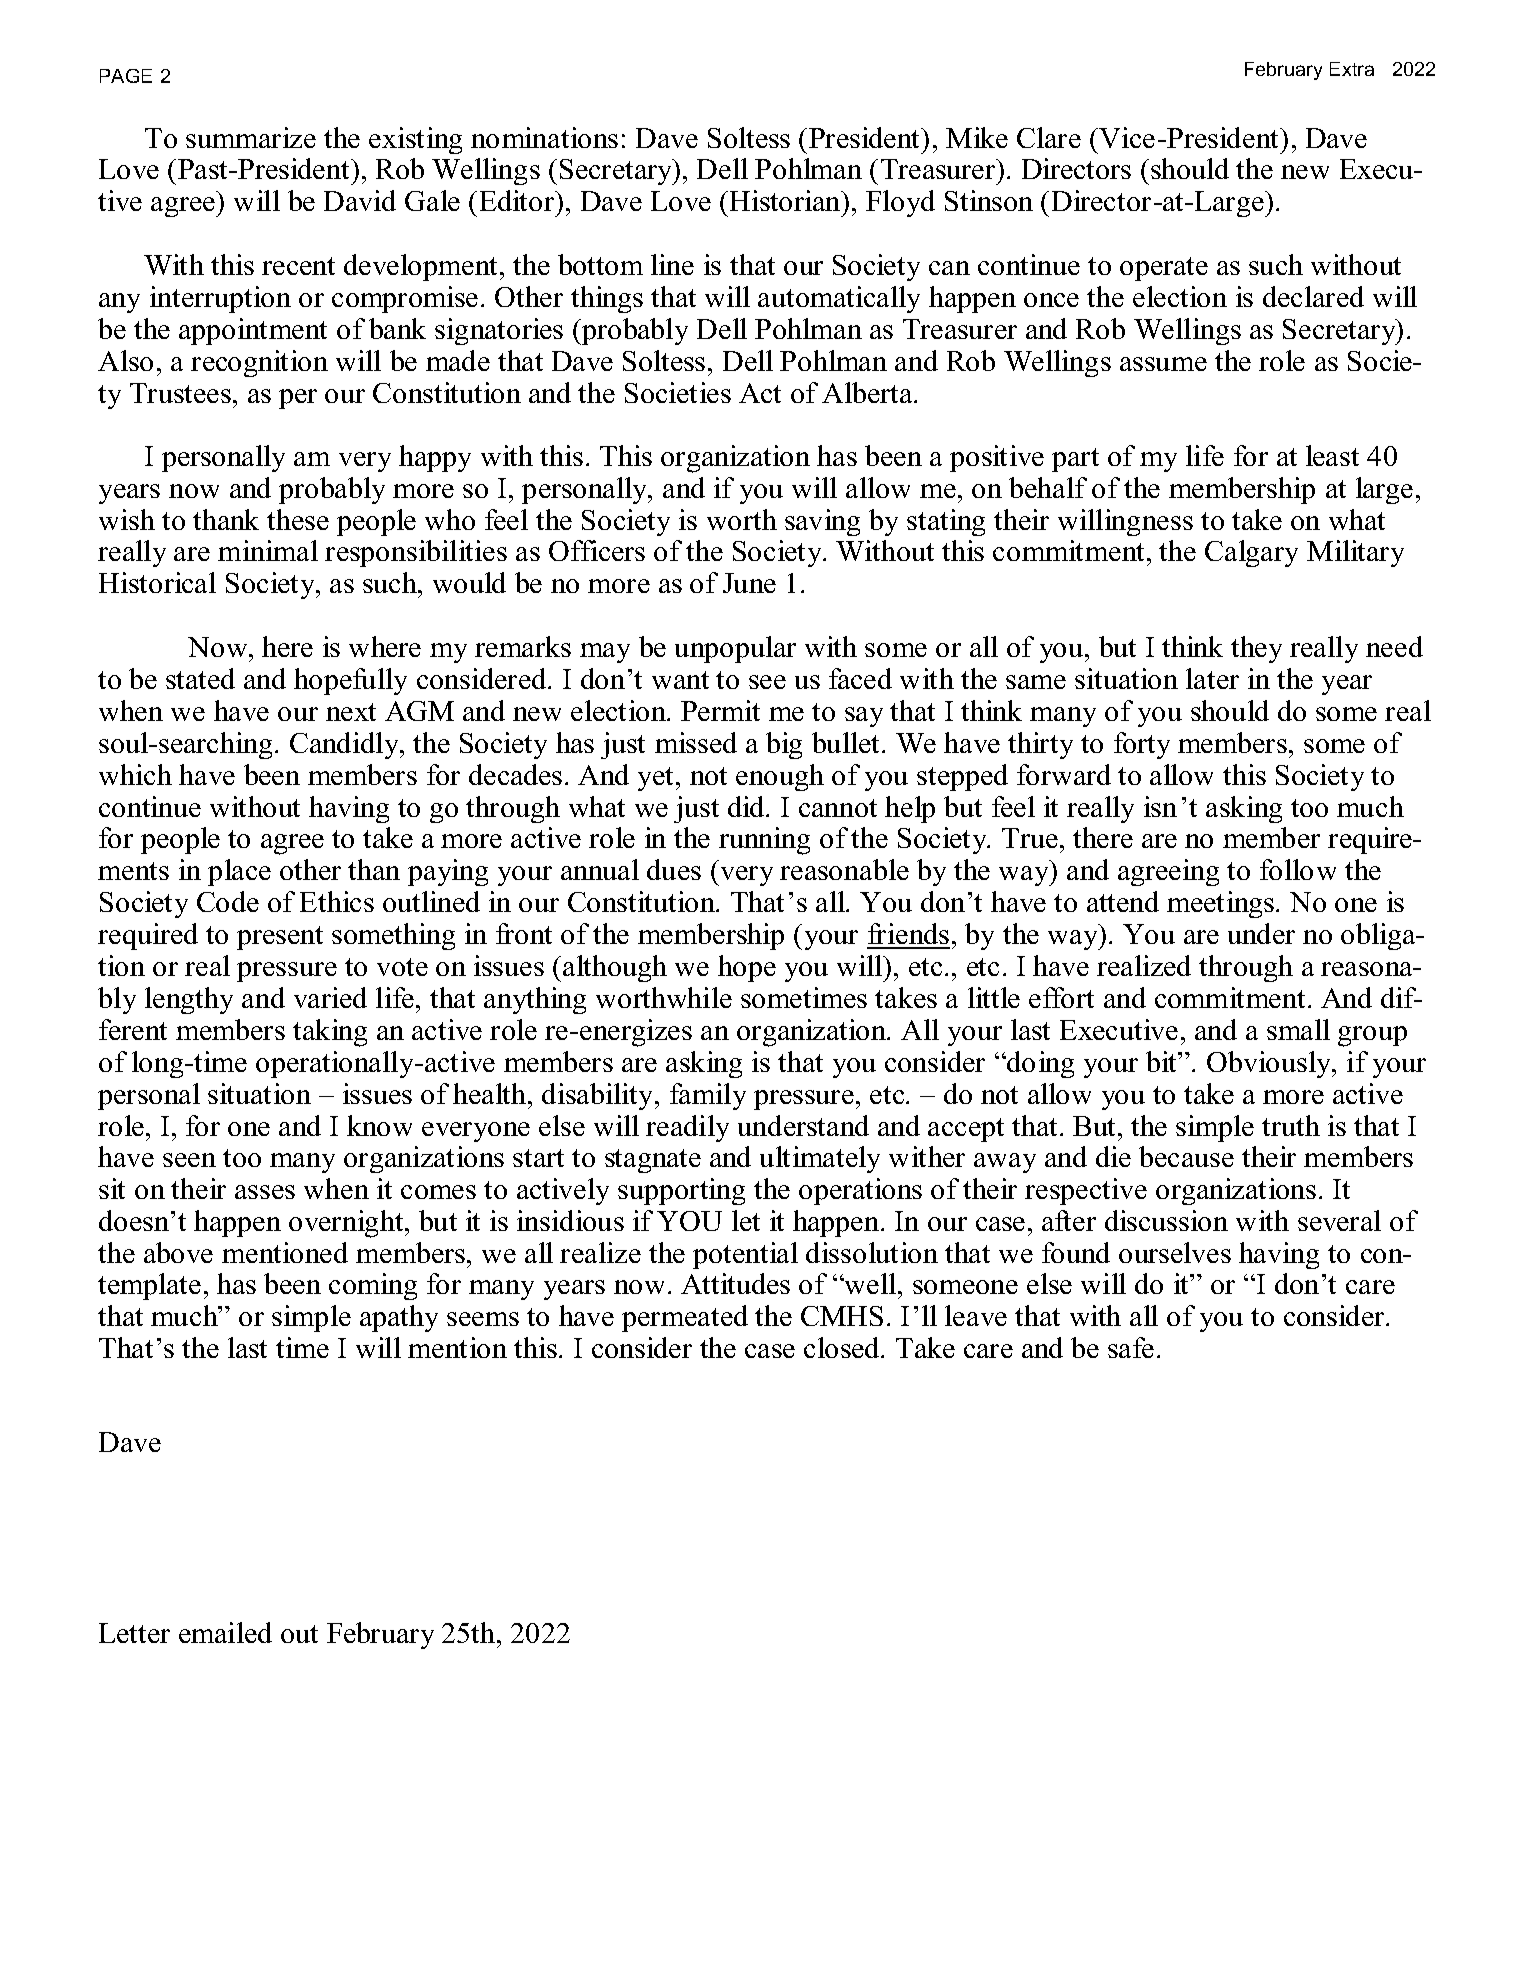  What do you see at coordinates (251, 137) in the document?
I see `summarize` at bounding box center [251, 137].
